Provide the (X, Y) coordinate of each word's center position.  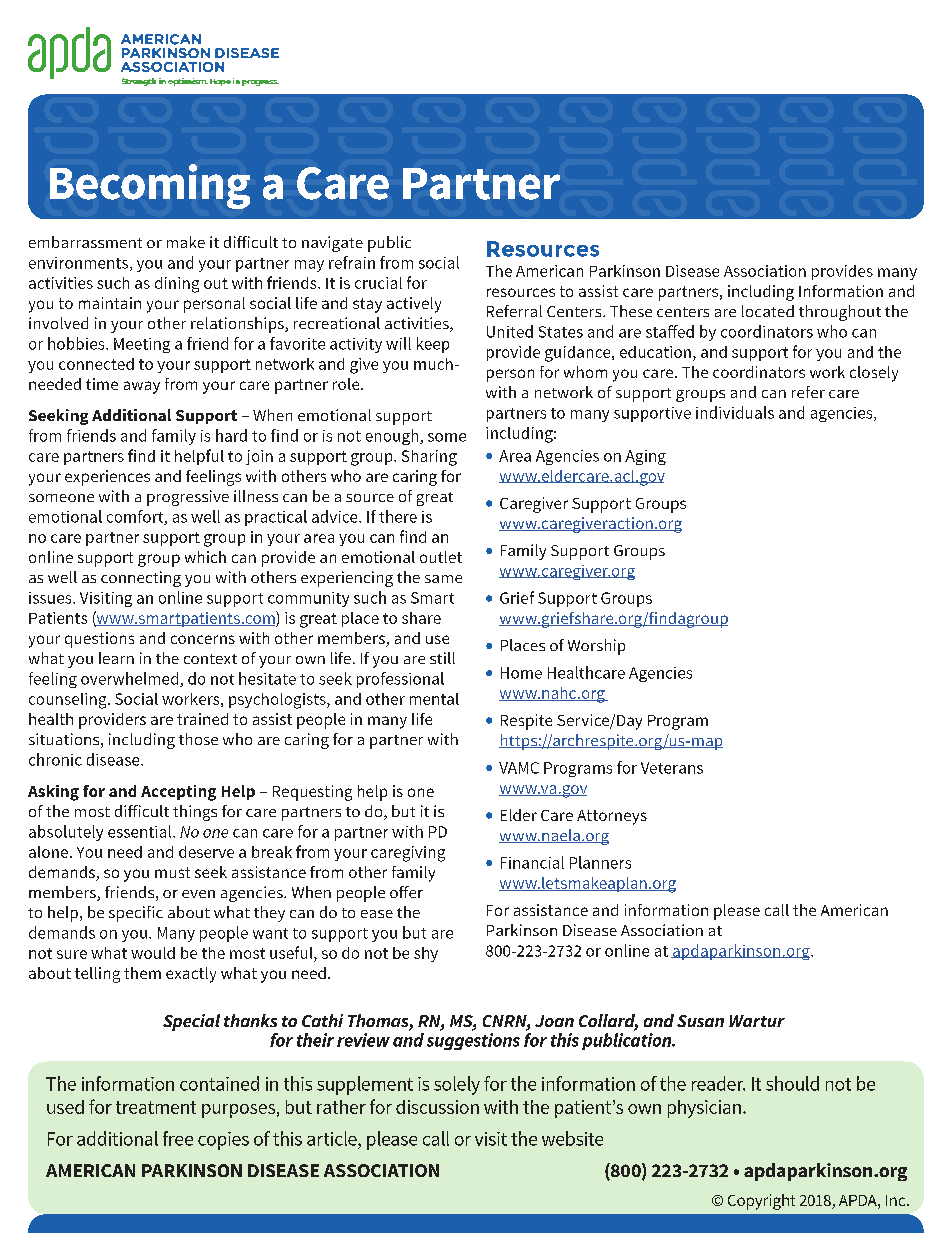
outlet (441, 557)
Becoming (150, 186)
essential (141, 831)
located (768, 311)
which (205, 557)
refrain (352, 262)
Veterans (672, 768)
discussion (437, 1107)
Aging (645, 457)
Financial (532, 862)
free (178, 1138)
